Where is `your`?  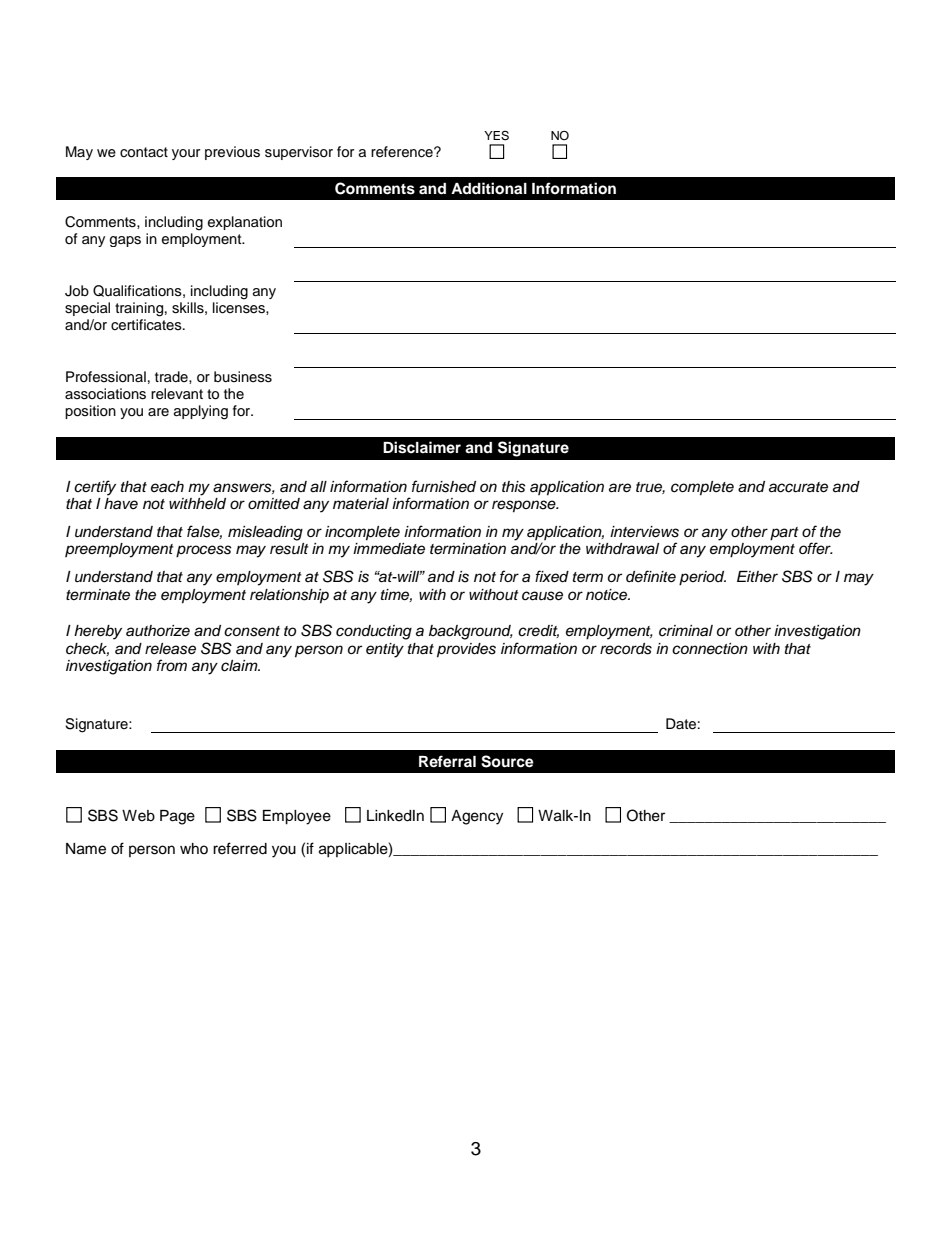 your is located at coordinates (186, 154).
